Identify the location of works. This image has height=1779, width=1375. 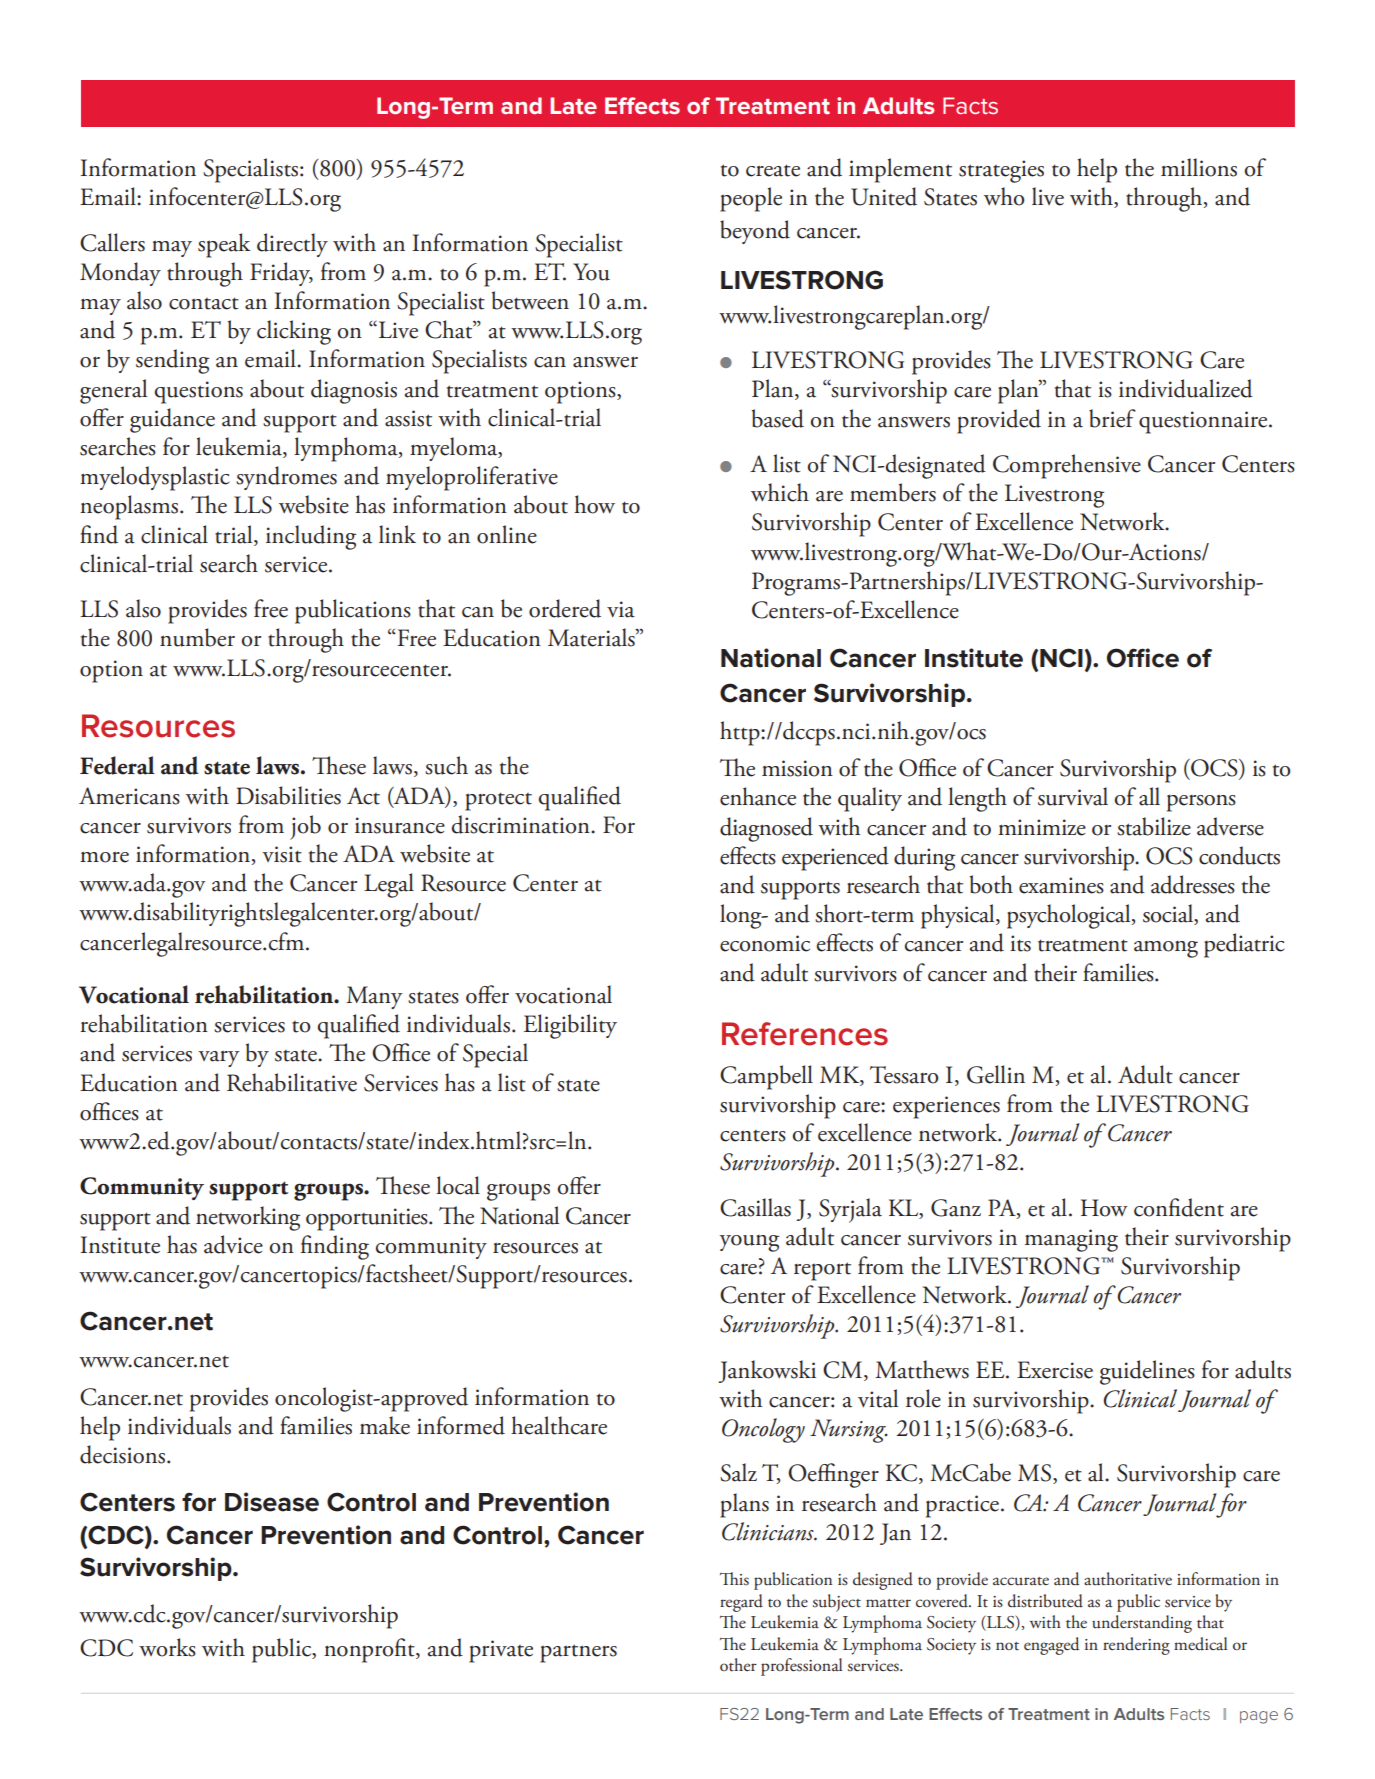
(167, 1647).
